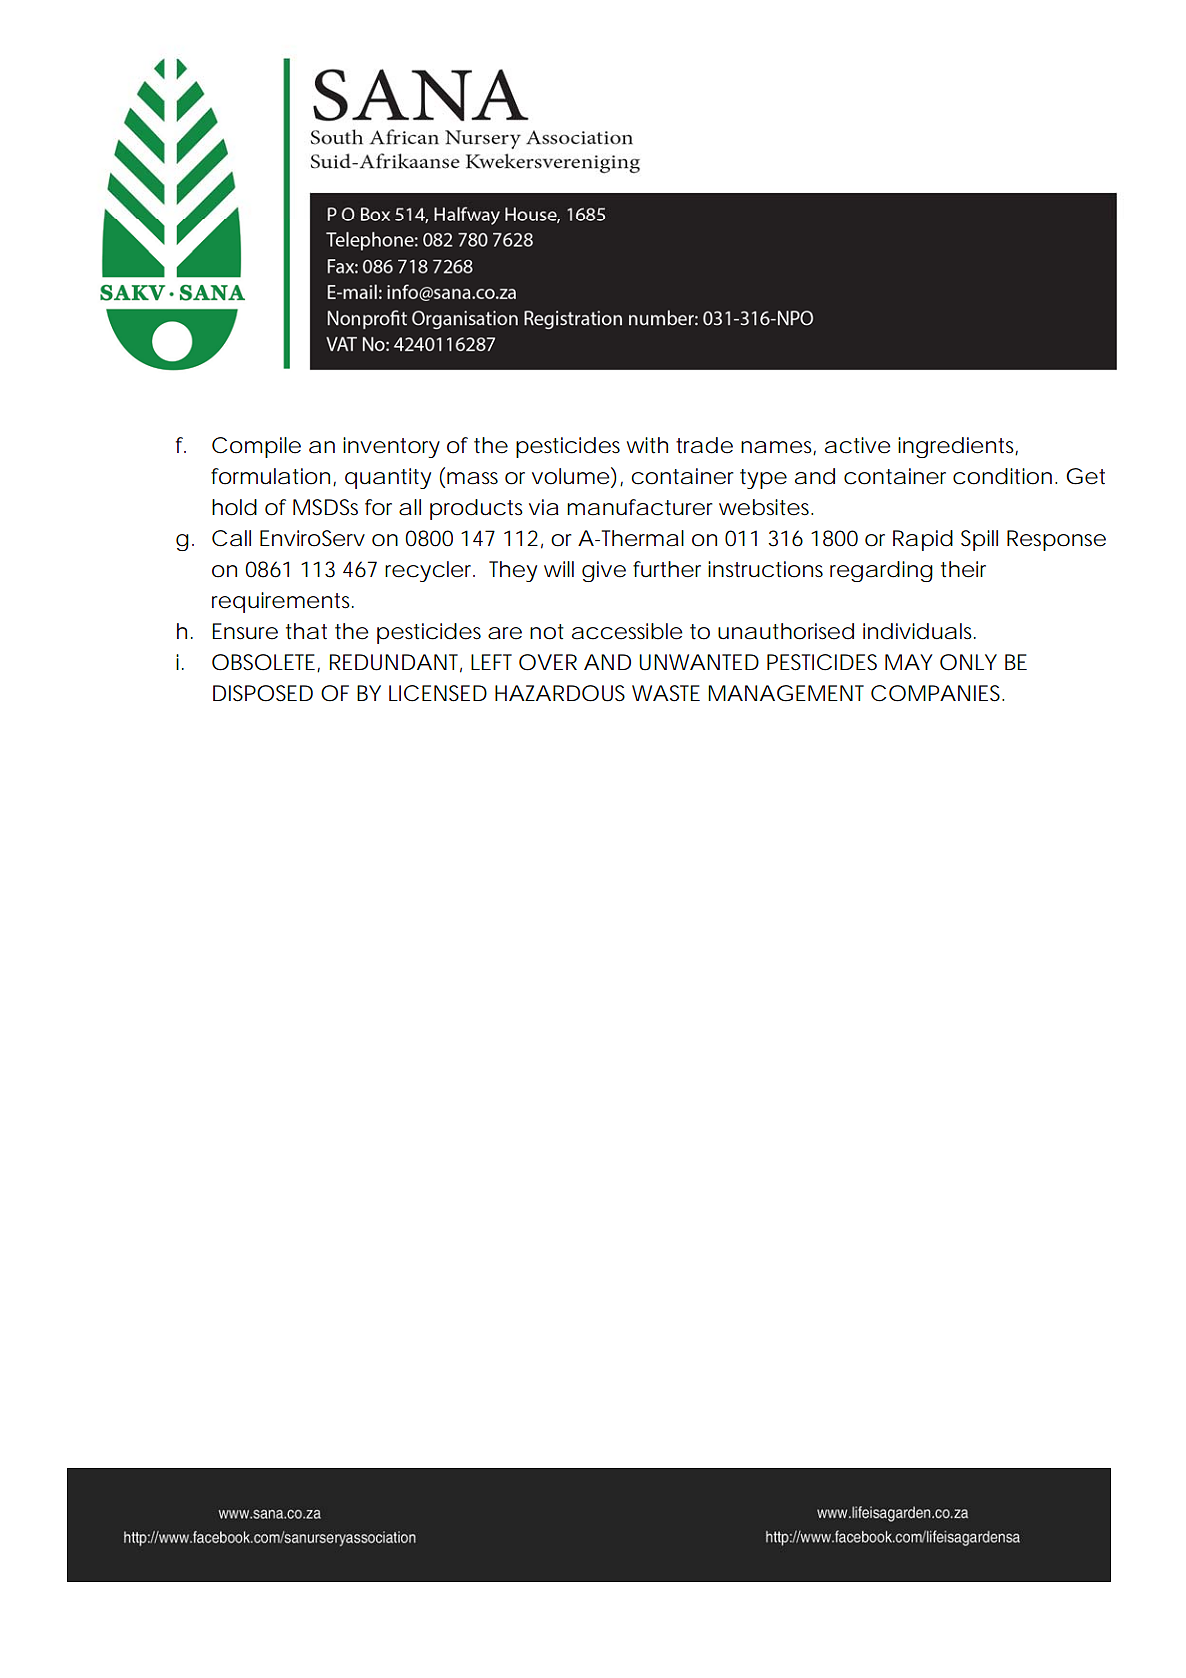 The height and width of the screenshot is (1678, 1186). I want to click on Call, so click(231, 538).
